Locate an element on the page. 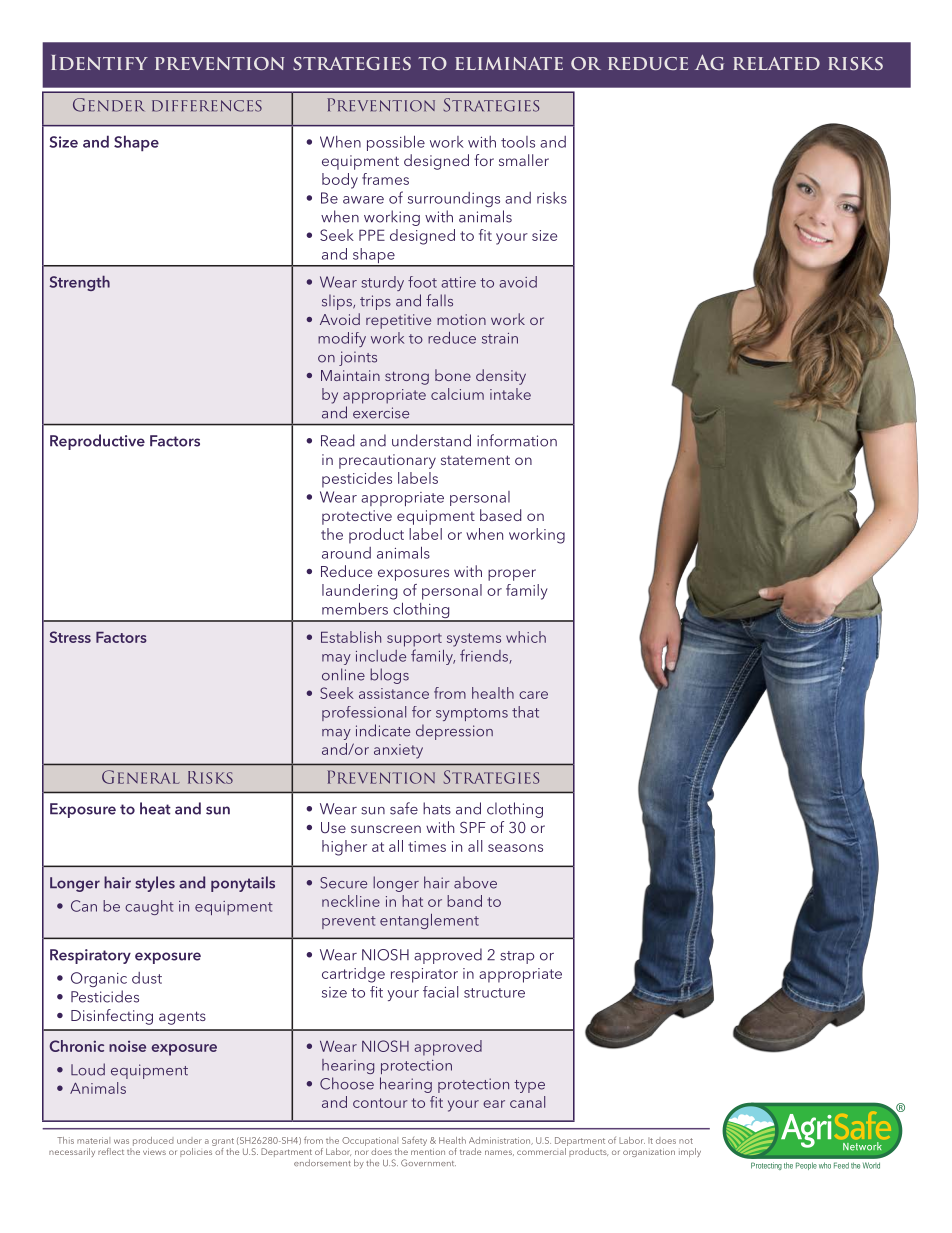 This image has height=1233, width=952. Stress is located at coordinates (70, 637).
